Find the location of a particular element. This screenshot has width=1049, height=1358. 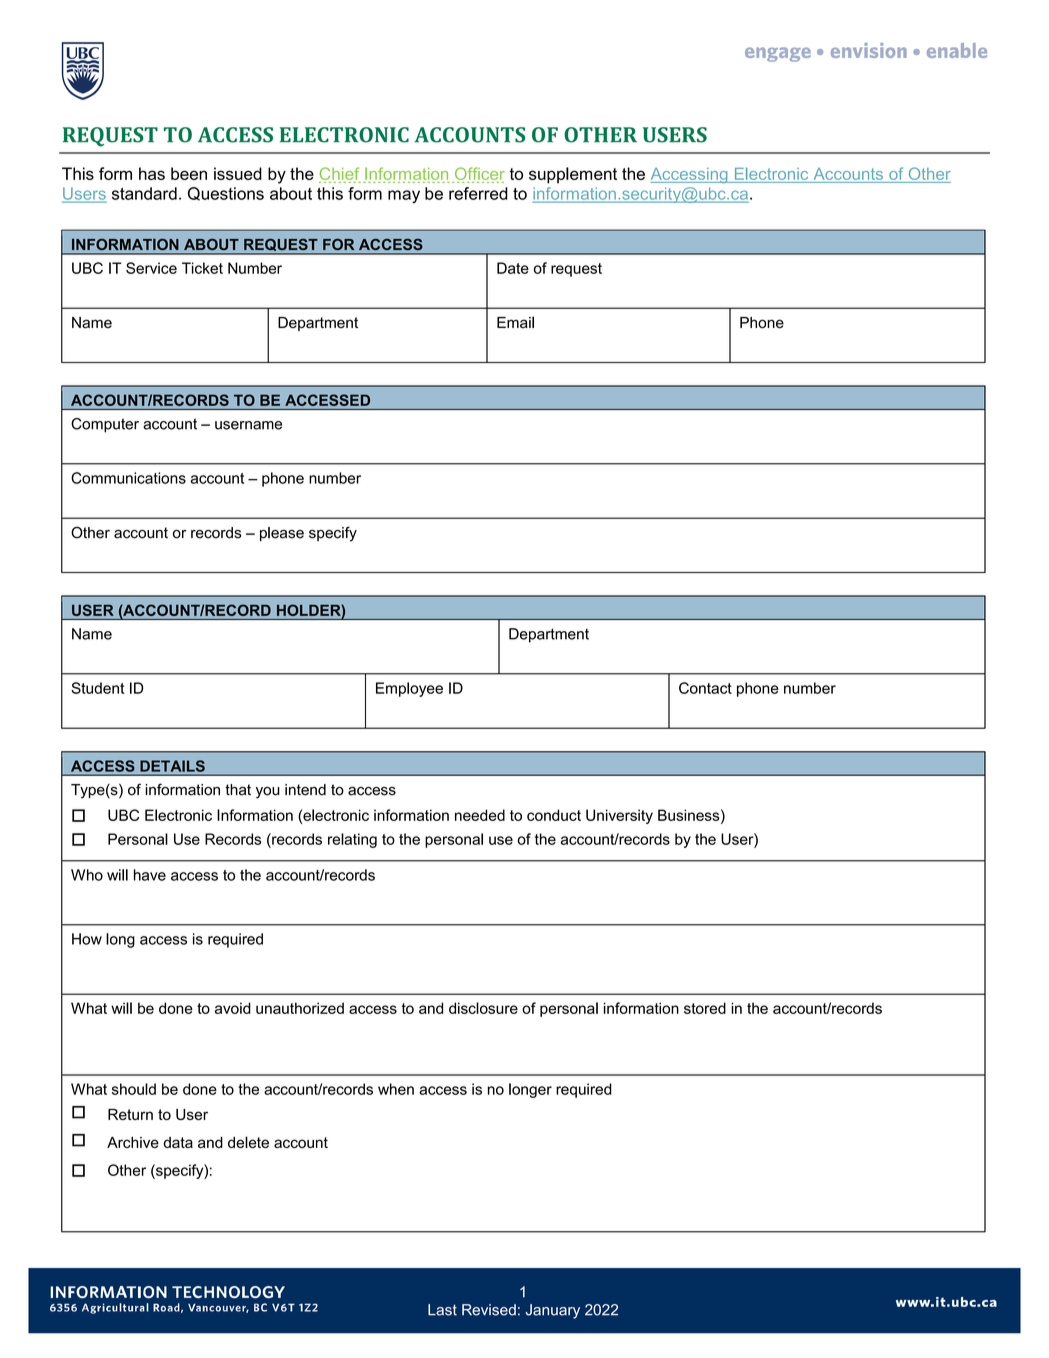

supplement is located at coordinates (573, 175).
